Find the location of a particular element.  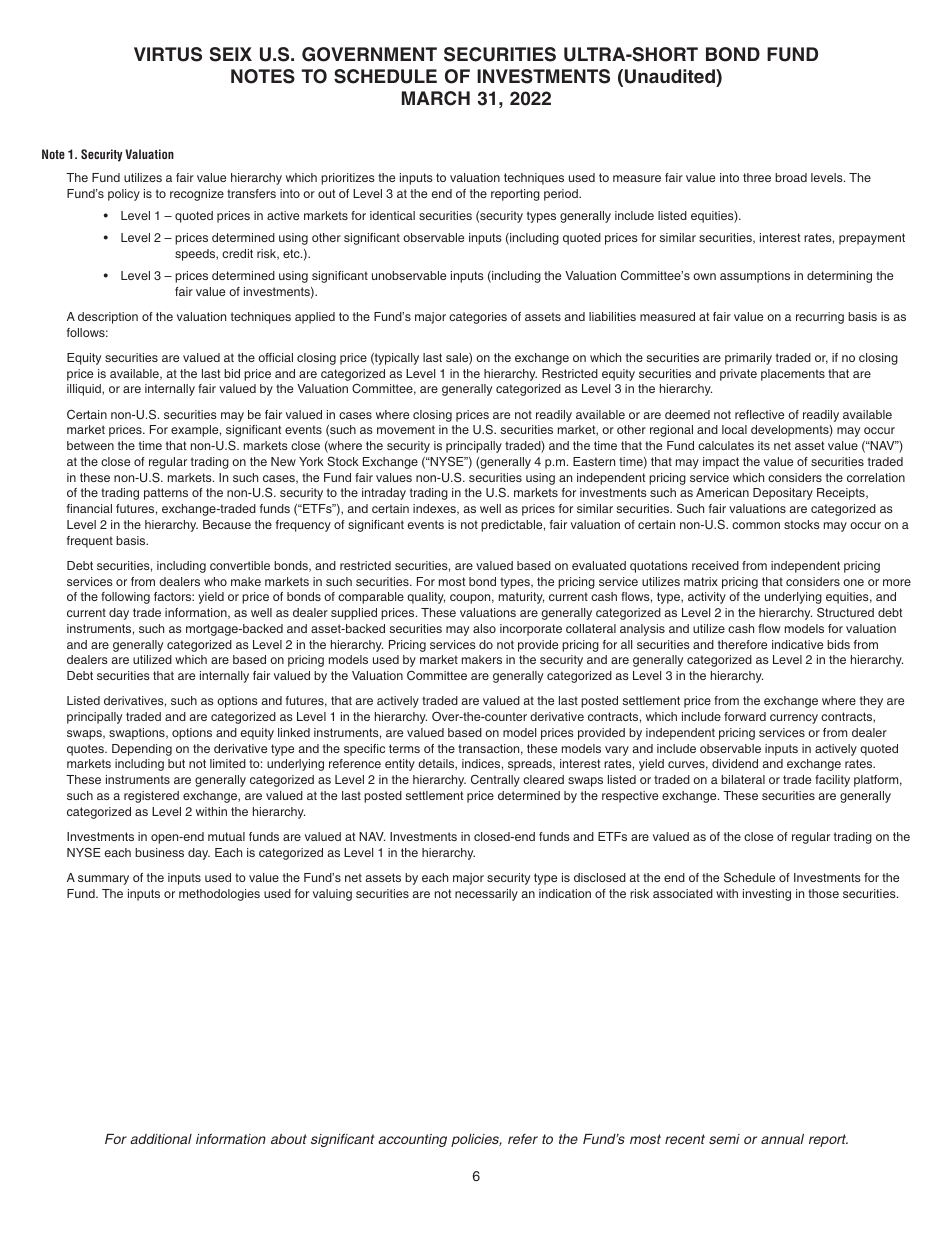

annual is located at coordinates (782, 1139).
